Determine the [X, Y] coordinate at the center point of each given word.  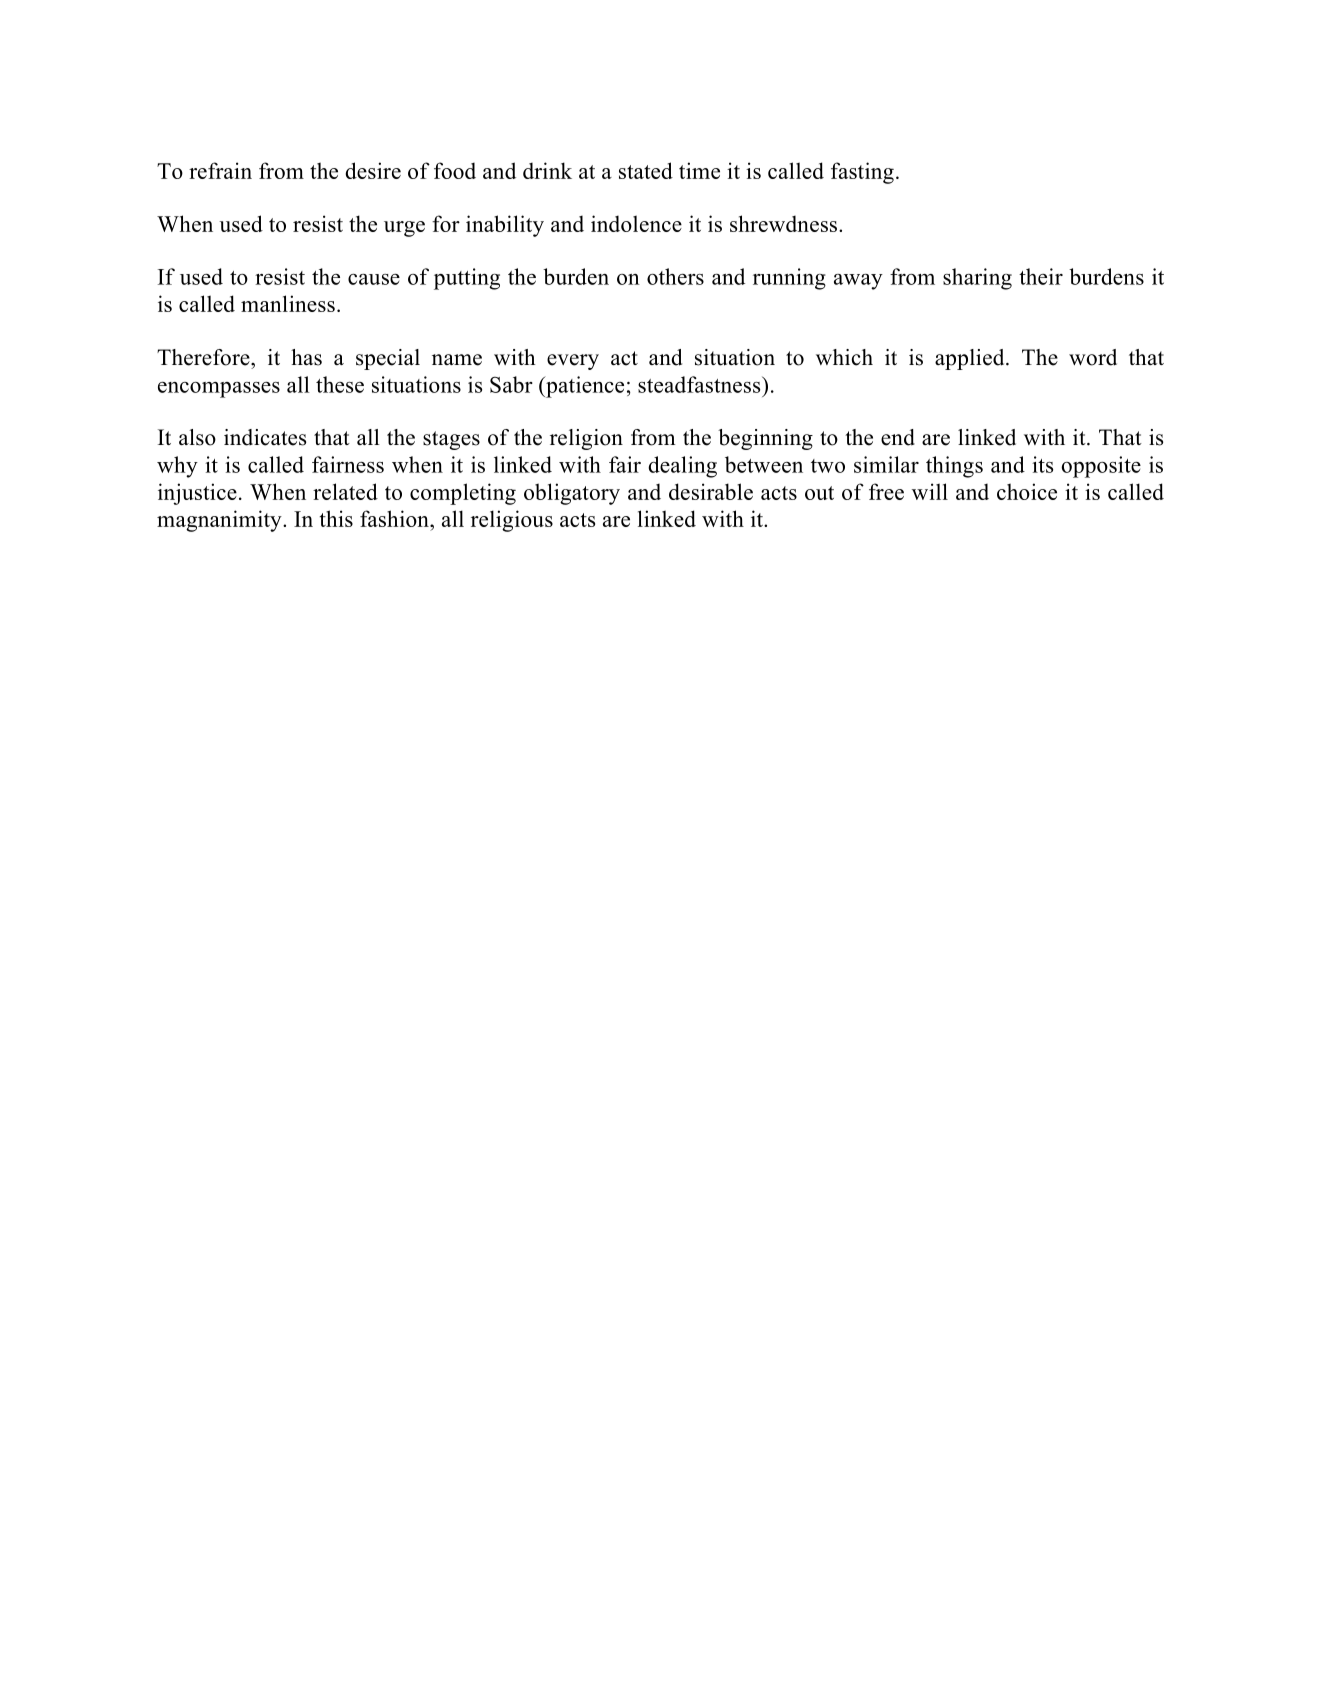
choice [1027, 491]
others [675, 276]
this [336, 518]
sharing [977, 279]
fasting [862, 173]
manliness [288, 303]
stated [646, 170]
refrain [220, 170]
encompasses [219, 390]
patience [584, 387]
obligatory [572, 494]
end [898, 437]
